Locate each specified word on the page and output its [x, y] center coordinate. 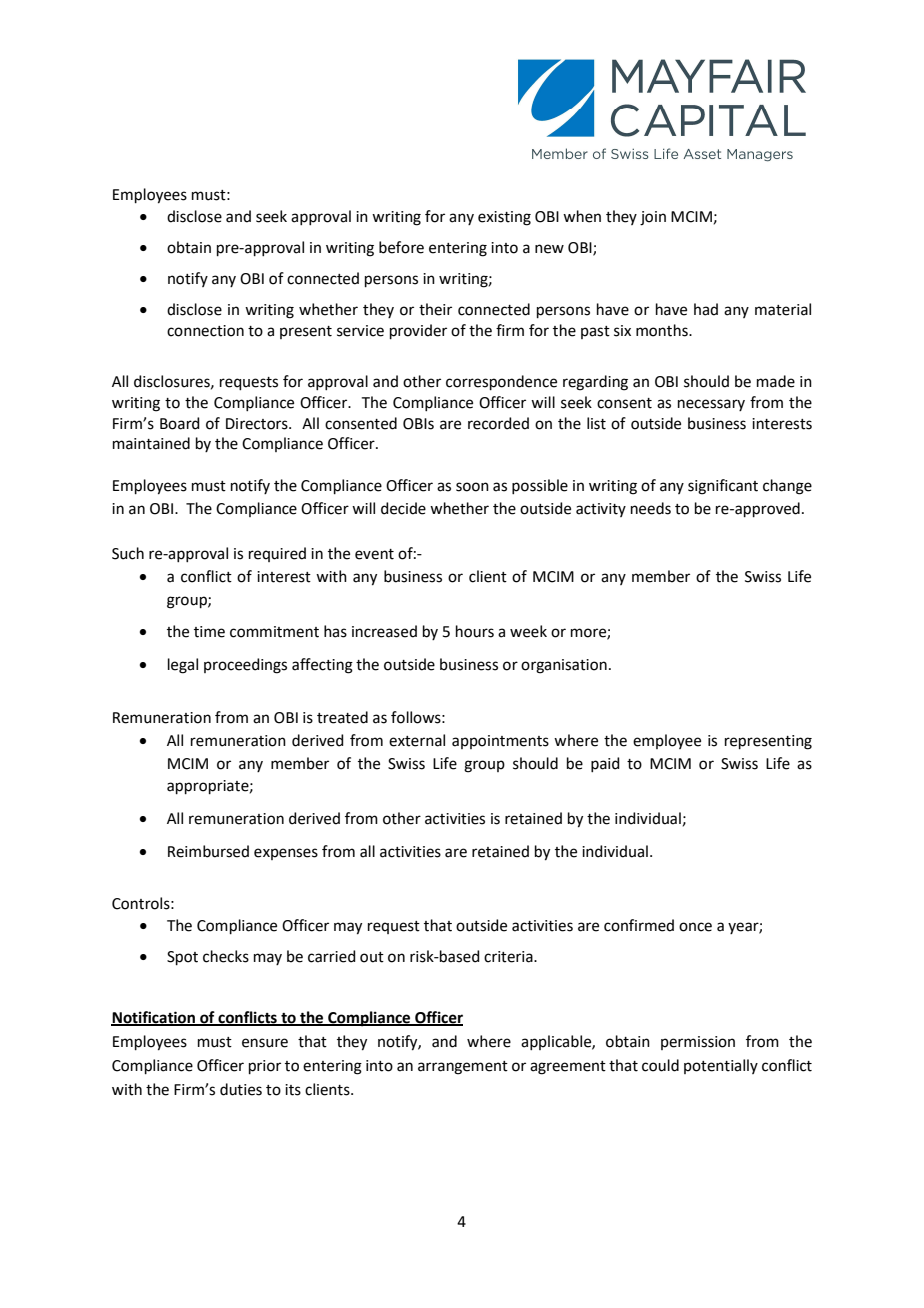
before [401, 247]
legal [183, 666]
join [653, 218]
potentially [721, 1066]
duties [241, 1089]
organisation [564, 666]
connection [205, 331]
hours [475, 631]
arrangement [463, 1068]
